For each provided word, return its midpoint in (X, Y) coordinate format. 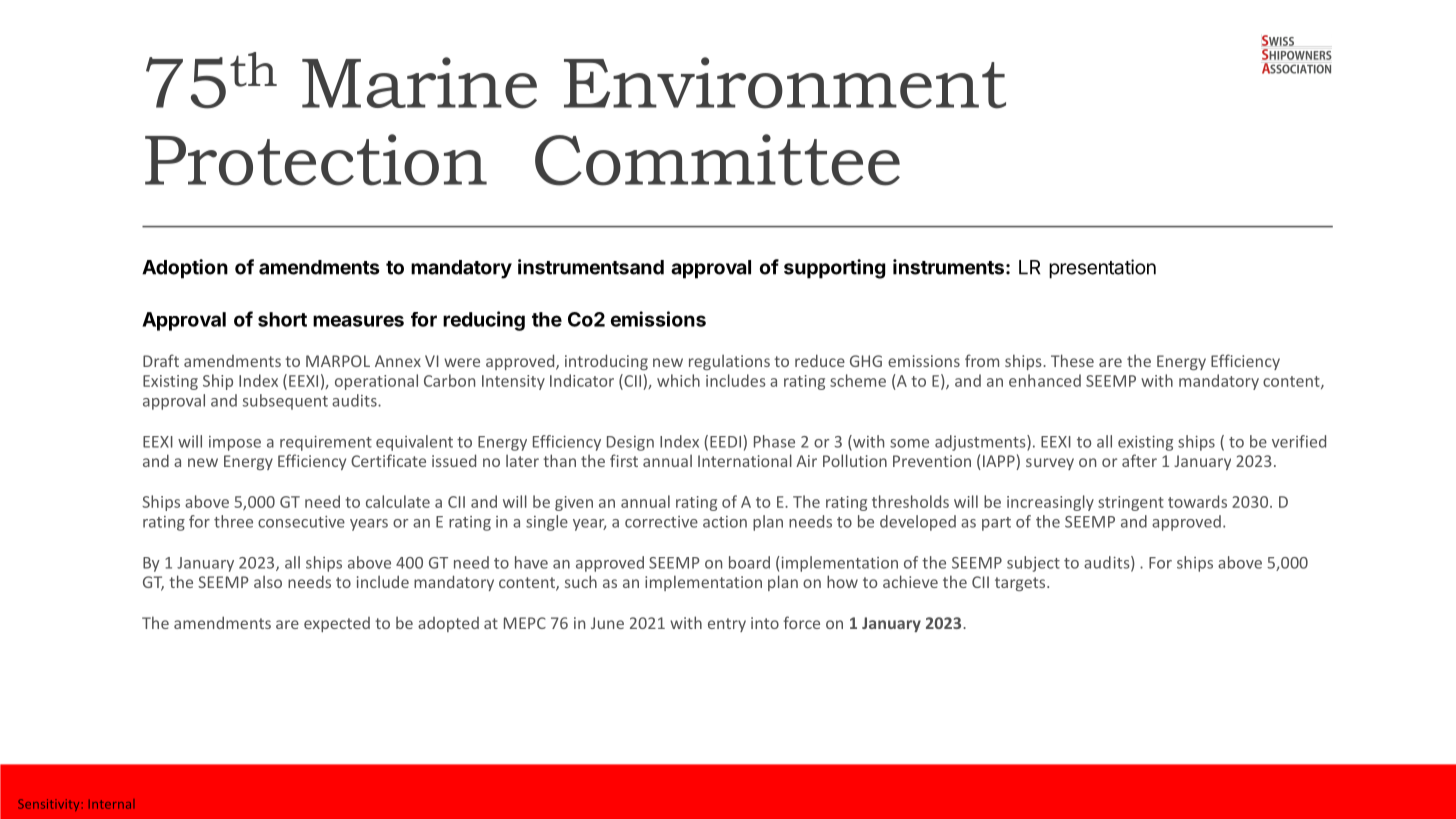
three (233, 521)
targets (1021, 584)
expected (337, 624)
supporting (834, 269)
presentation (1102, 269)
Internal (112, 804)
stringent (1131, 503)
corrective (661, 522)
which (678, 380)
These (1072, 360)
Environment (785, 83)
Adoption (185, 269)
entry (727, 625)
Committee (717, 160)
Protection (316, 160)
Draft (161, 360)
